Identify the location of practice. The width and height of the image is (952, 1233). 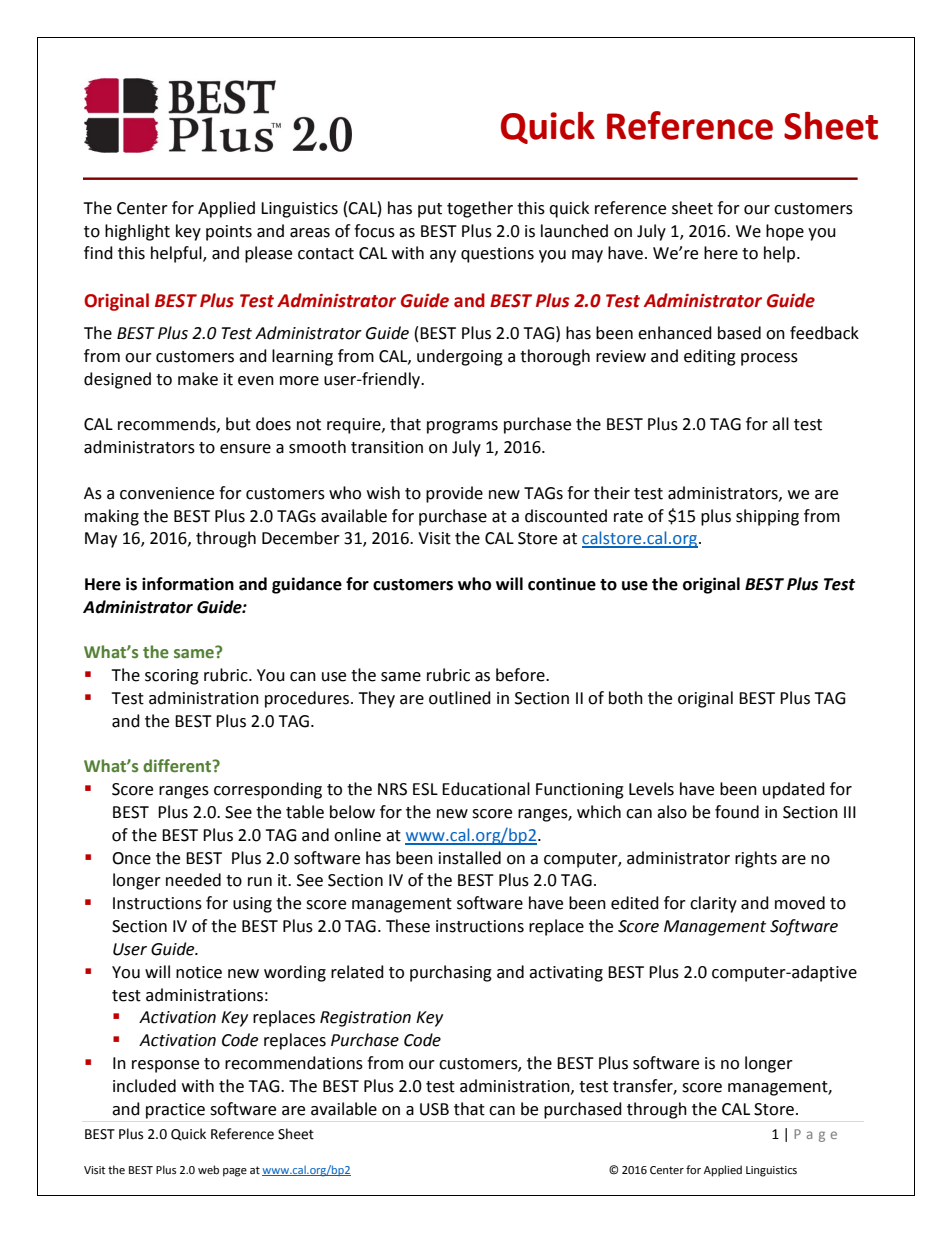
(175, 1111).
